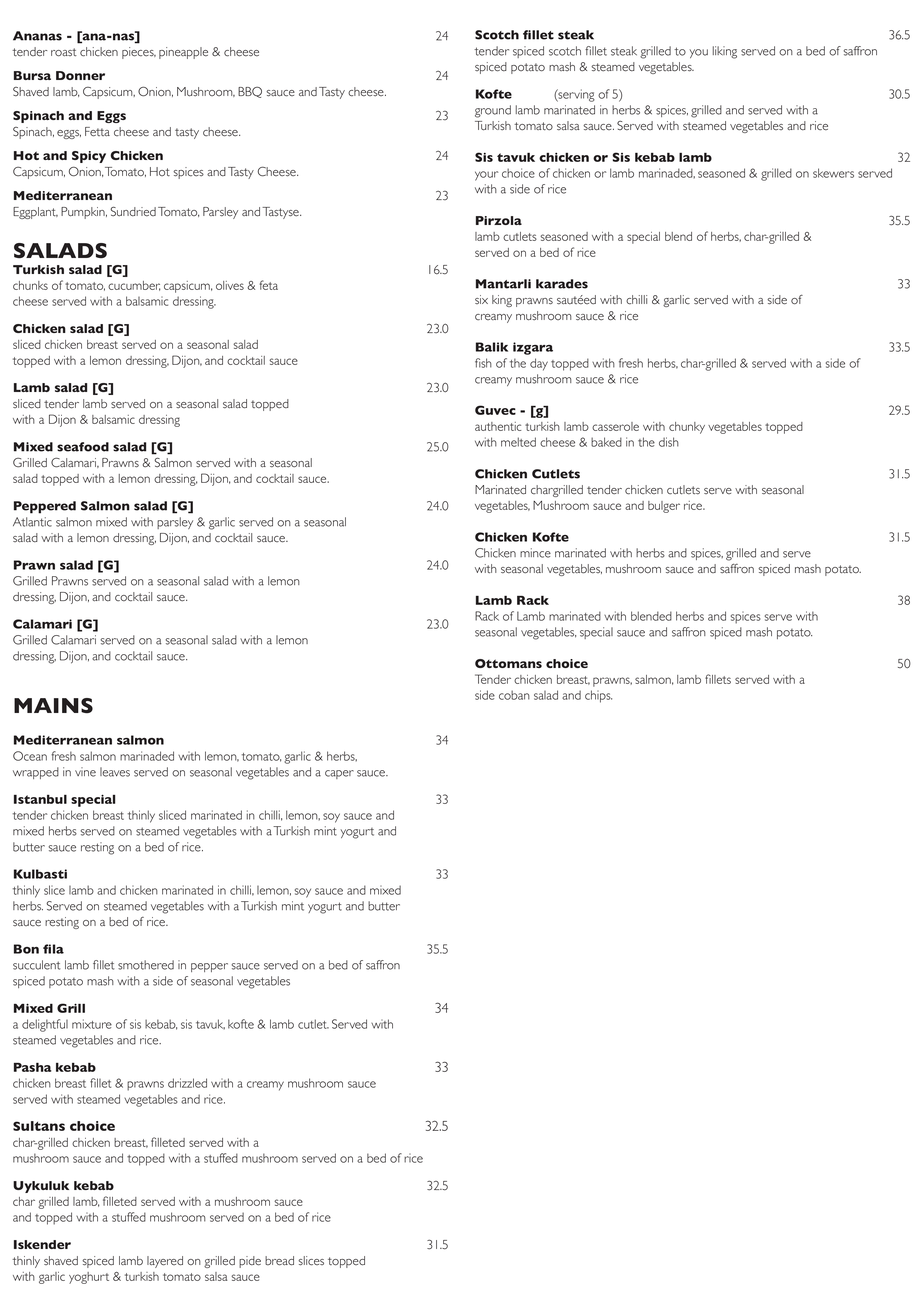 Image resolution: width=924 pixels, height=1308 pixels. Describe the element at coordinates (165, 1262) in the screenshot. I see `layered` at that location.
